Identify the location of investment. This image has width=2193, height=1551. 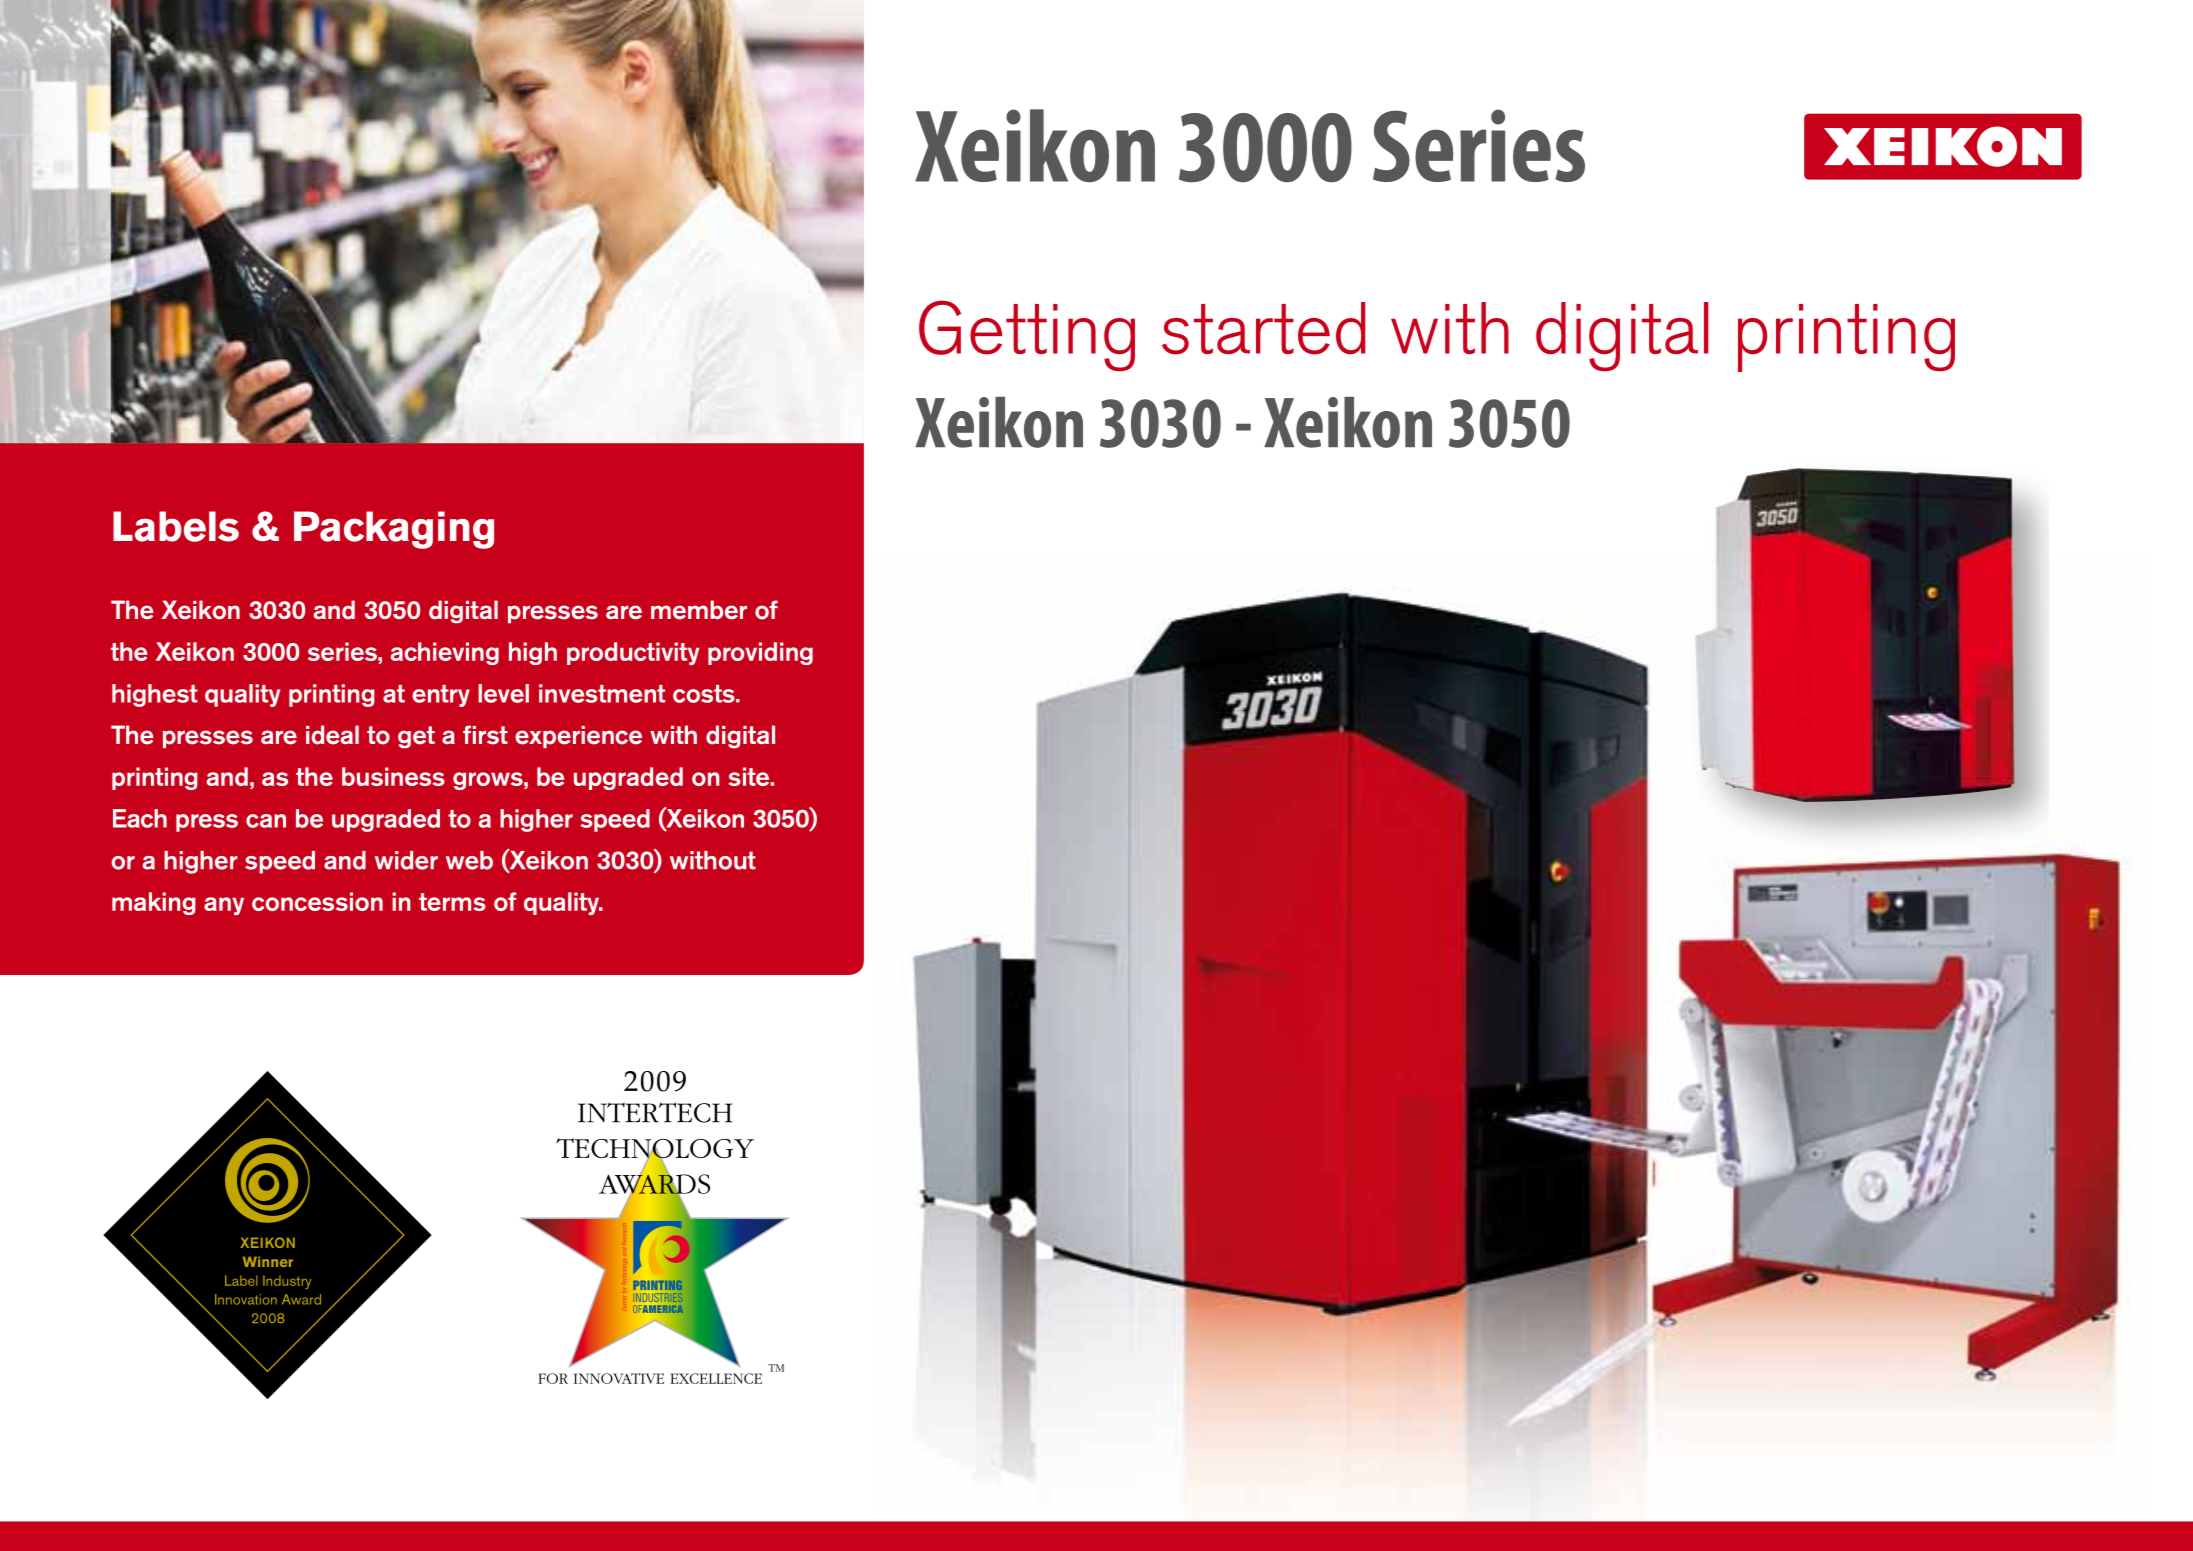
(602, 693).
